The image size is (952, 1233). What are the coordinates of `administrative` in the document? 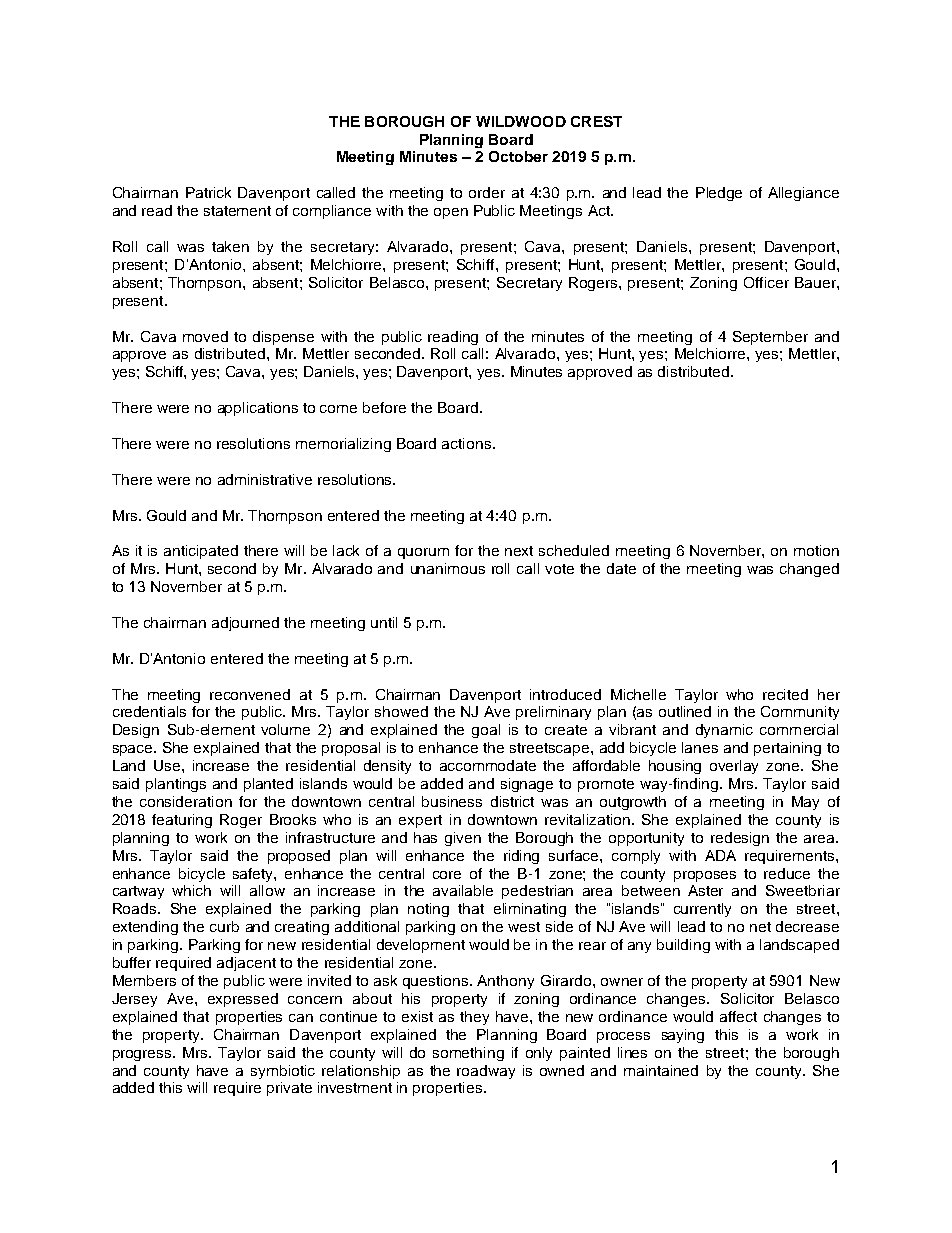 It's located at (265, 479).
